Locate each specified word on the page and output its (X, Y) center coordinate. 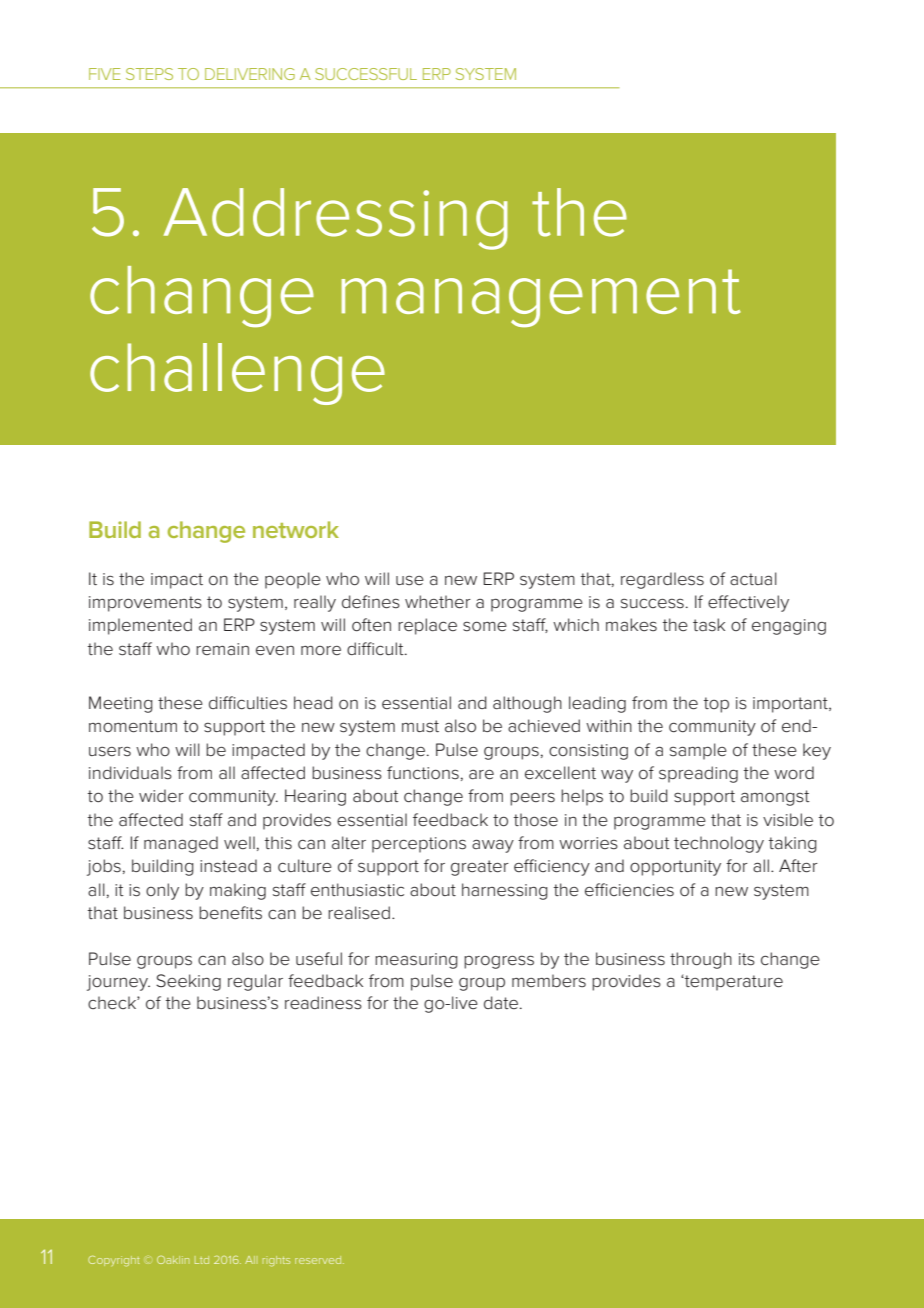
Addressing (336, 219)
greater (480, 868)
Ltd (202, 1260)
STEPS (149, 74)
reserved (319, 1260)
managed (181, 844)
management (541, 298)
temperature (733, 983)
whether (438, 602)
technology (719, 844)
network (296, 529)
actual (753, 578)
